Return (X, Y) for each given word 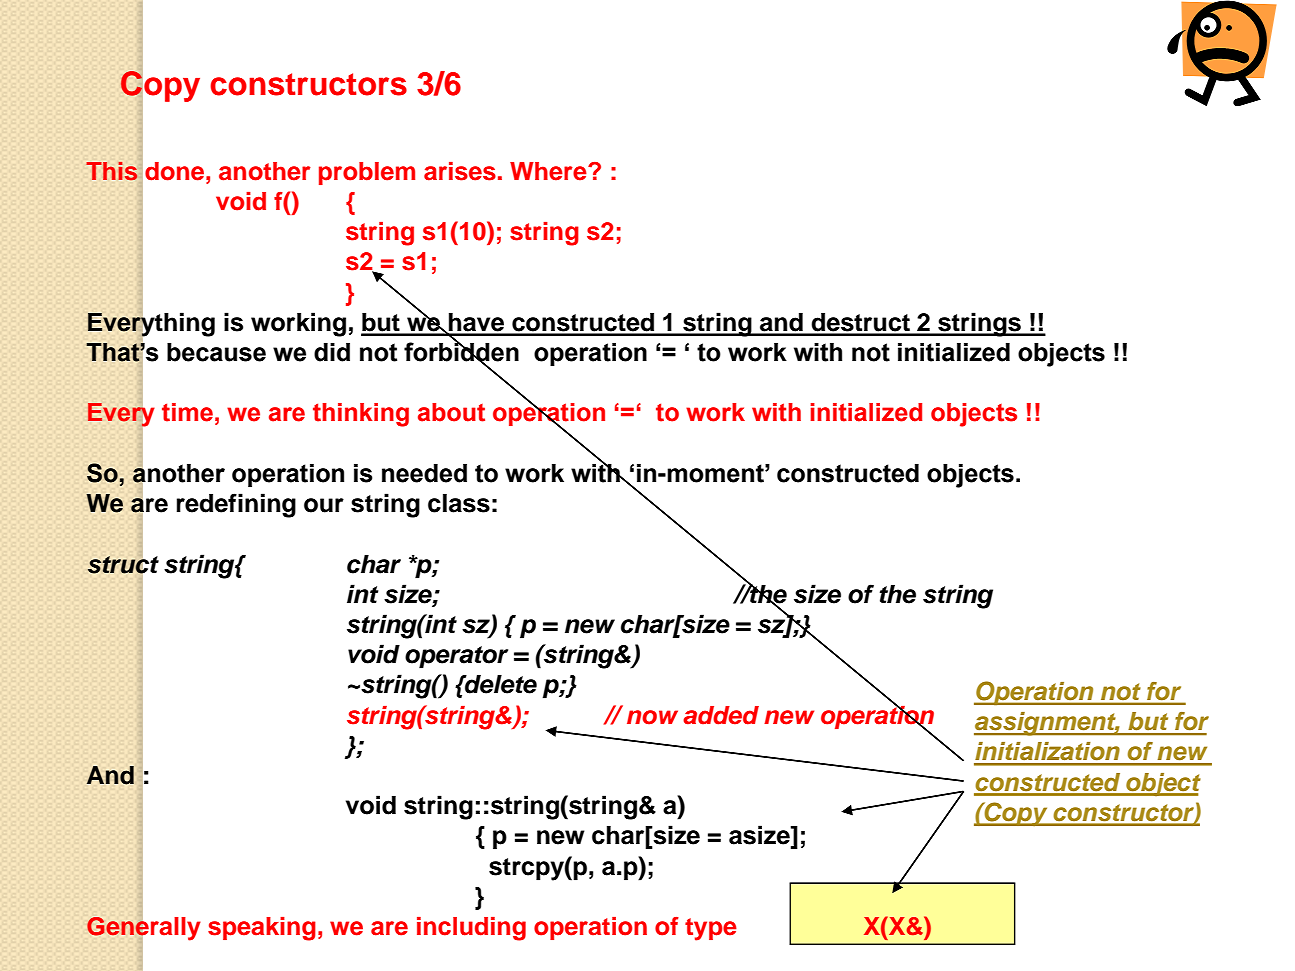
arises (460, 171)
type (711, 929)
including (471, 929)
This (111, 171)
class (459, 503)
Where (549, 171)
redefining (236, 505)
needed (424, 473)
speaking (262, 929)
